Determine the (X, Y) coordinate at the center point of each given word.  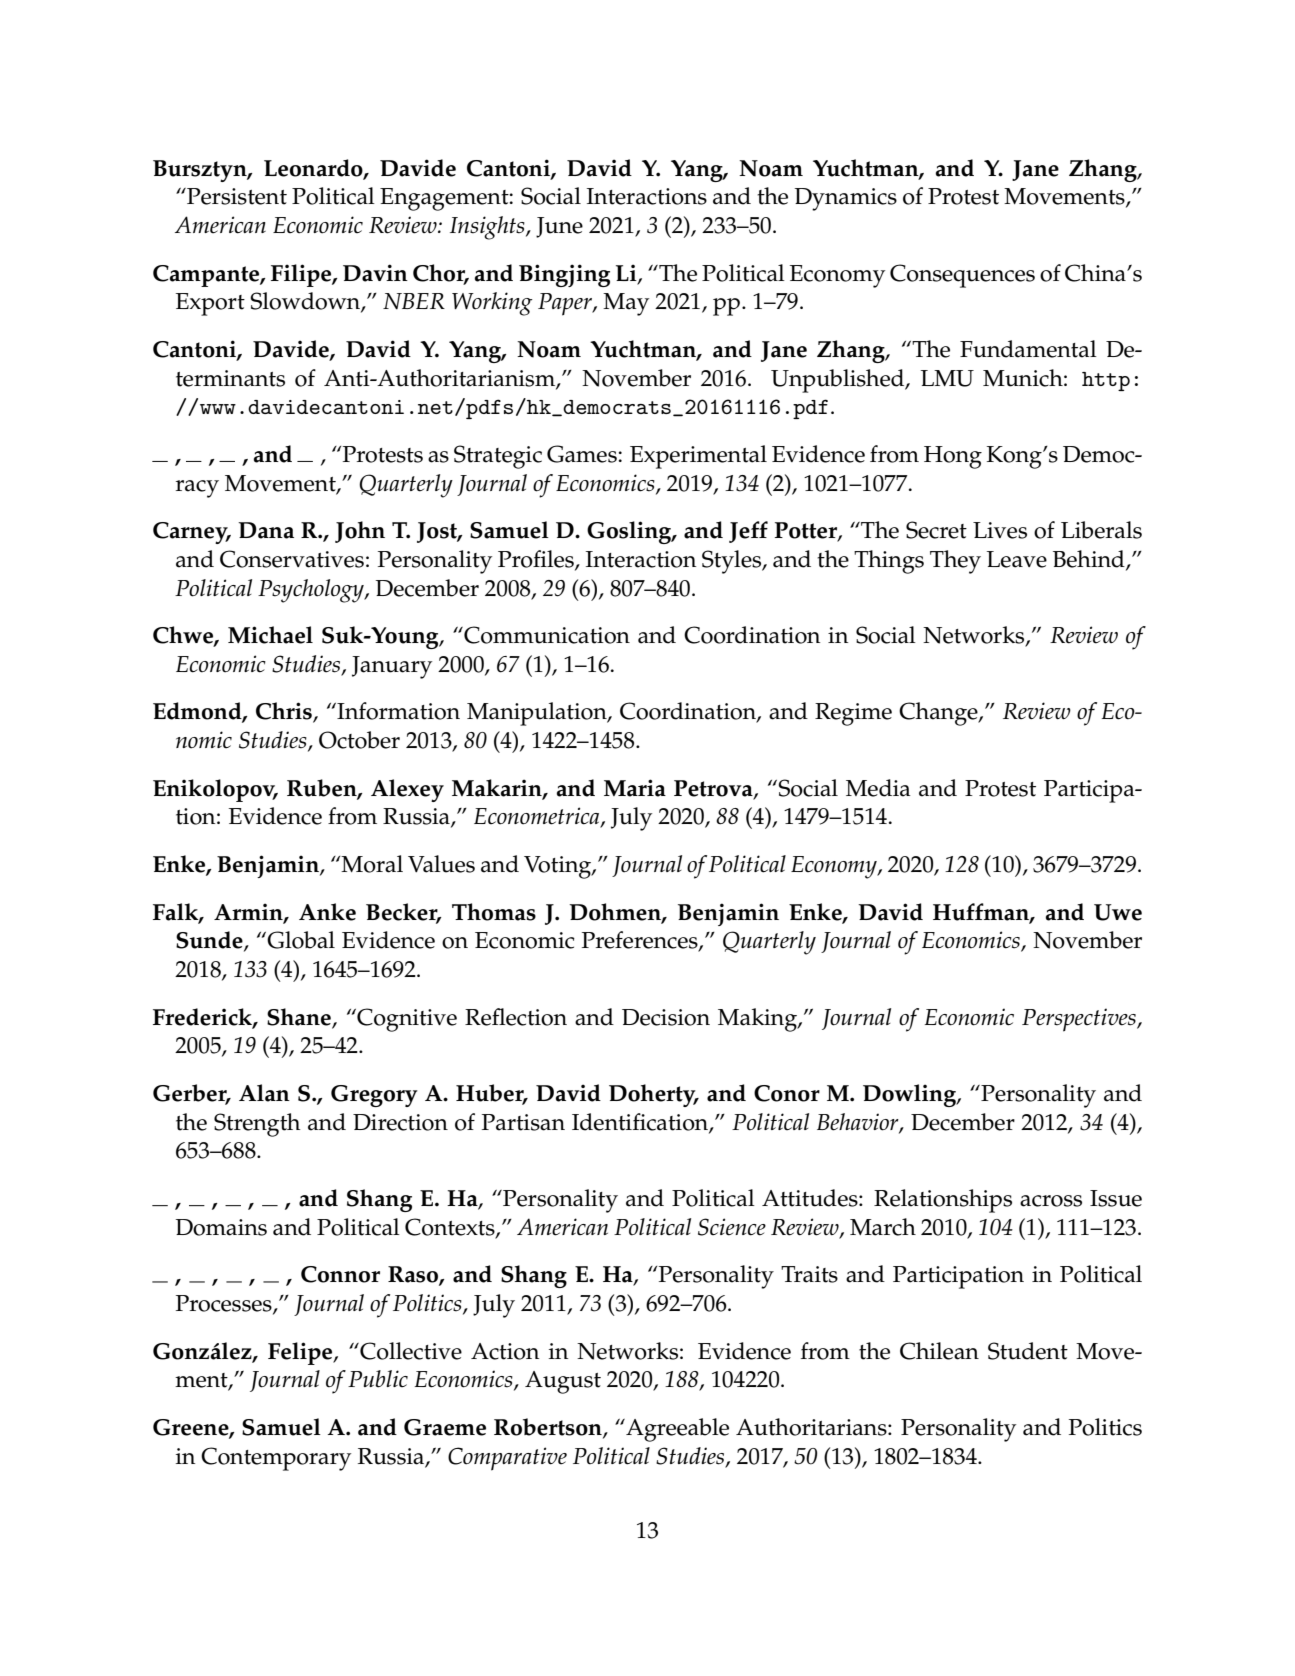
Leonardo (314, 168)
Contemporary (276, 1459)
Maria (635, 788)
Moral (372, 864)
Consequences (962, 276)
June (559, 227)
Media (878, 788)
